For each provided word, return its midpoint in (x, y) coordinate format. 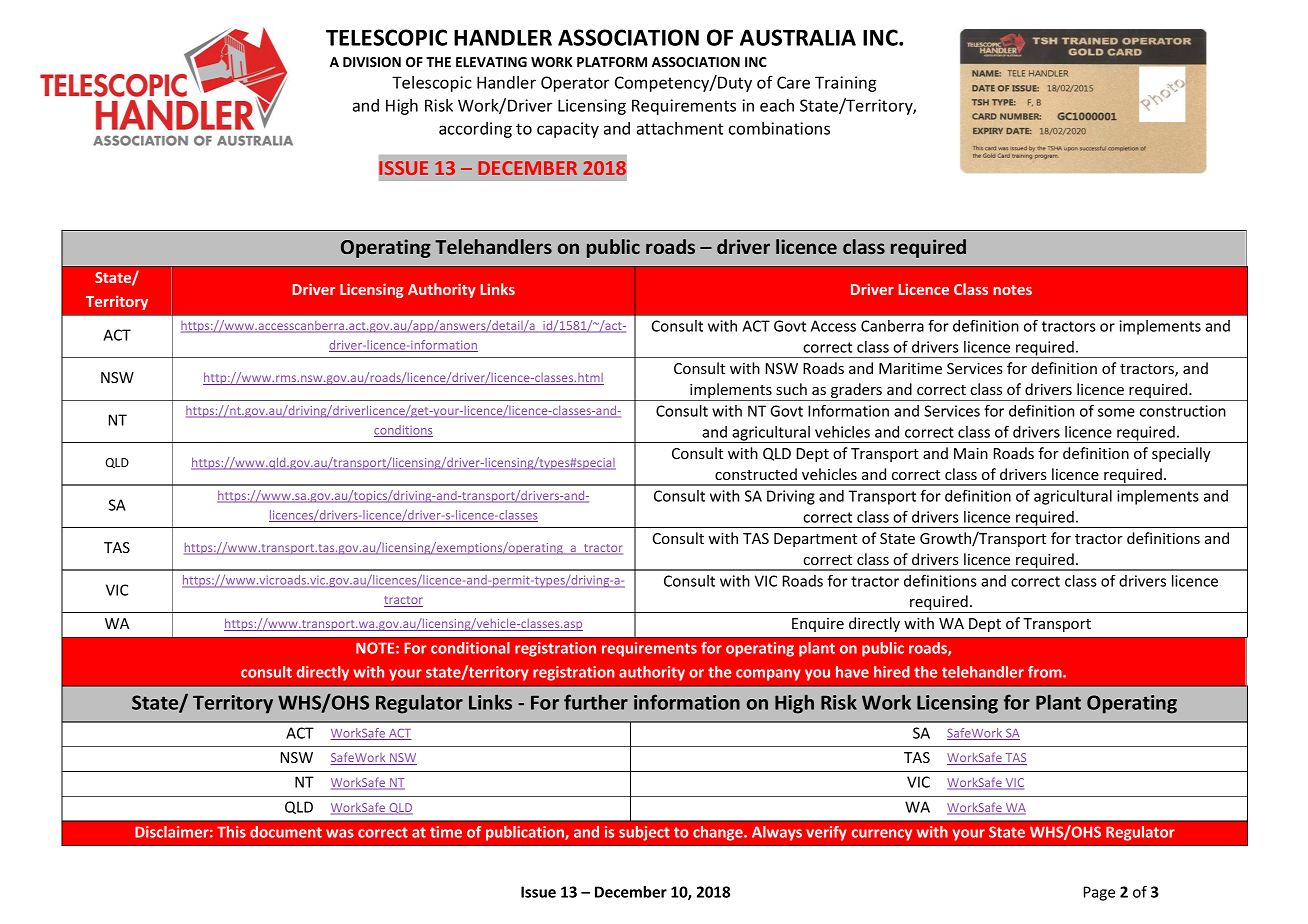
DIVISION (372, 62)
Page (1099, 893)
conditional (470, 648)
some (1116, 412)
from (1046, 672)
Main (971, 453)
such (791, 389)
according (475, 130)
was (340, 833)
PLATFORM (612, 62)
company (768, 675)
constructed (756, 474)
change (719, 833)
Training (846, 84)
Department (815, 540)
